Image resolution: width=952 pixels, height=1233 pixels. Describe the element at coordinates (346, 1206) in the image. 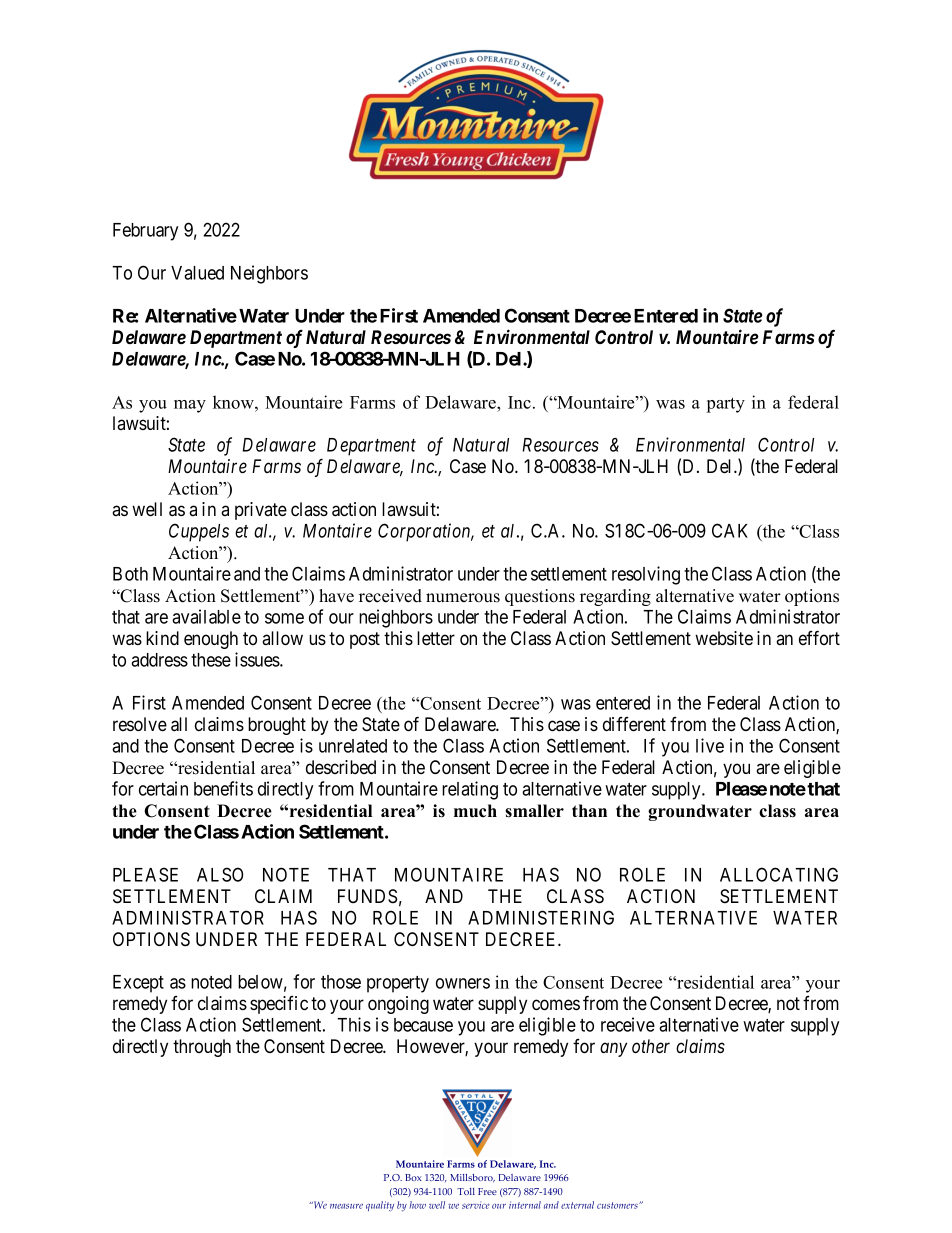

I see `measure` at that location.
